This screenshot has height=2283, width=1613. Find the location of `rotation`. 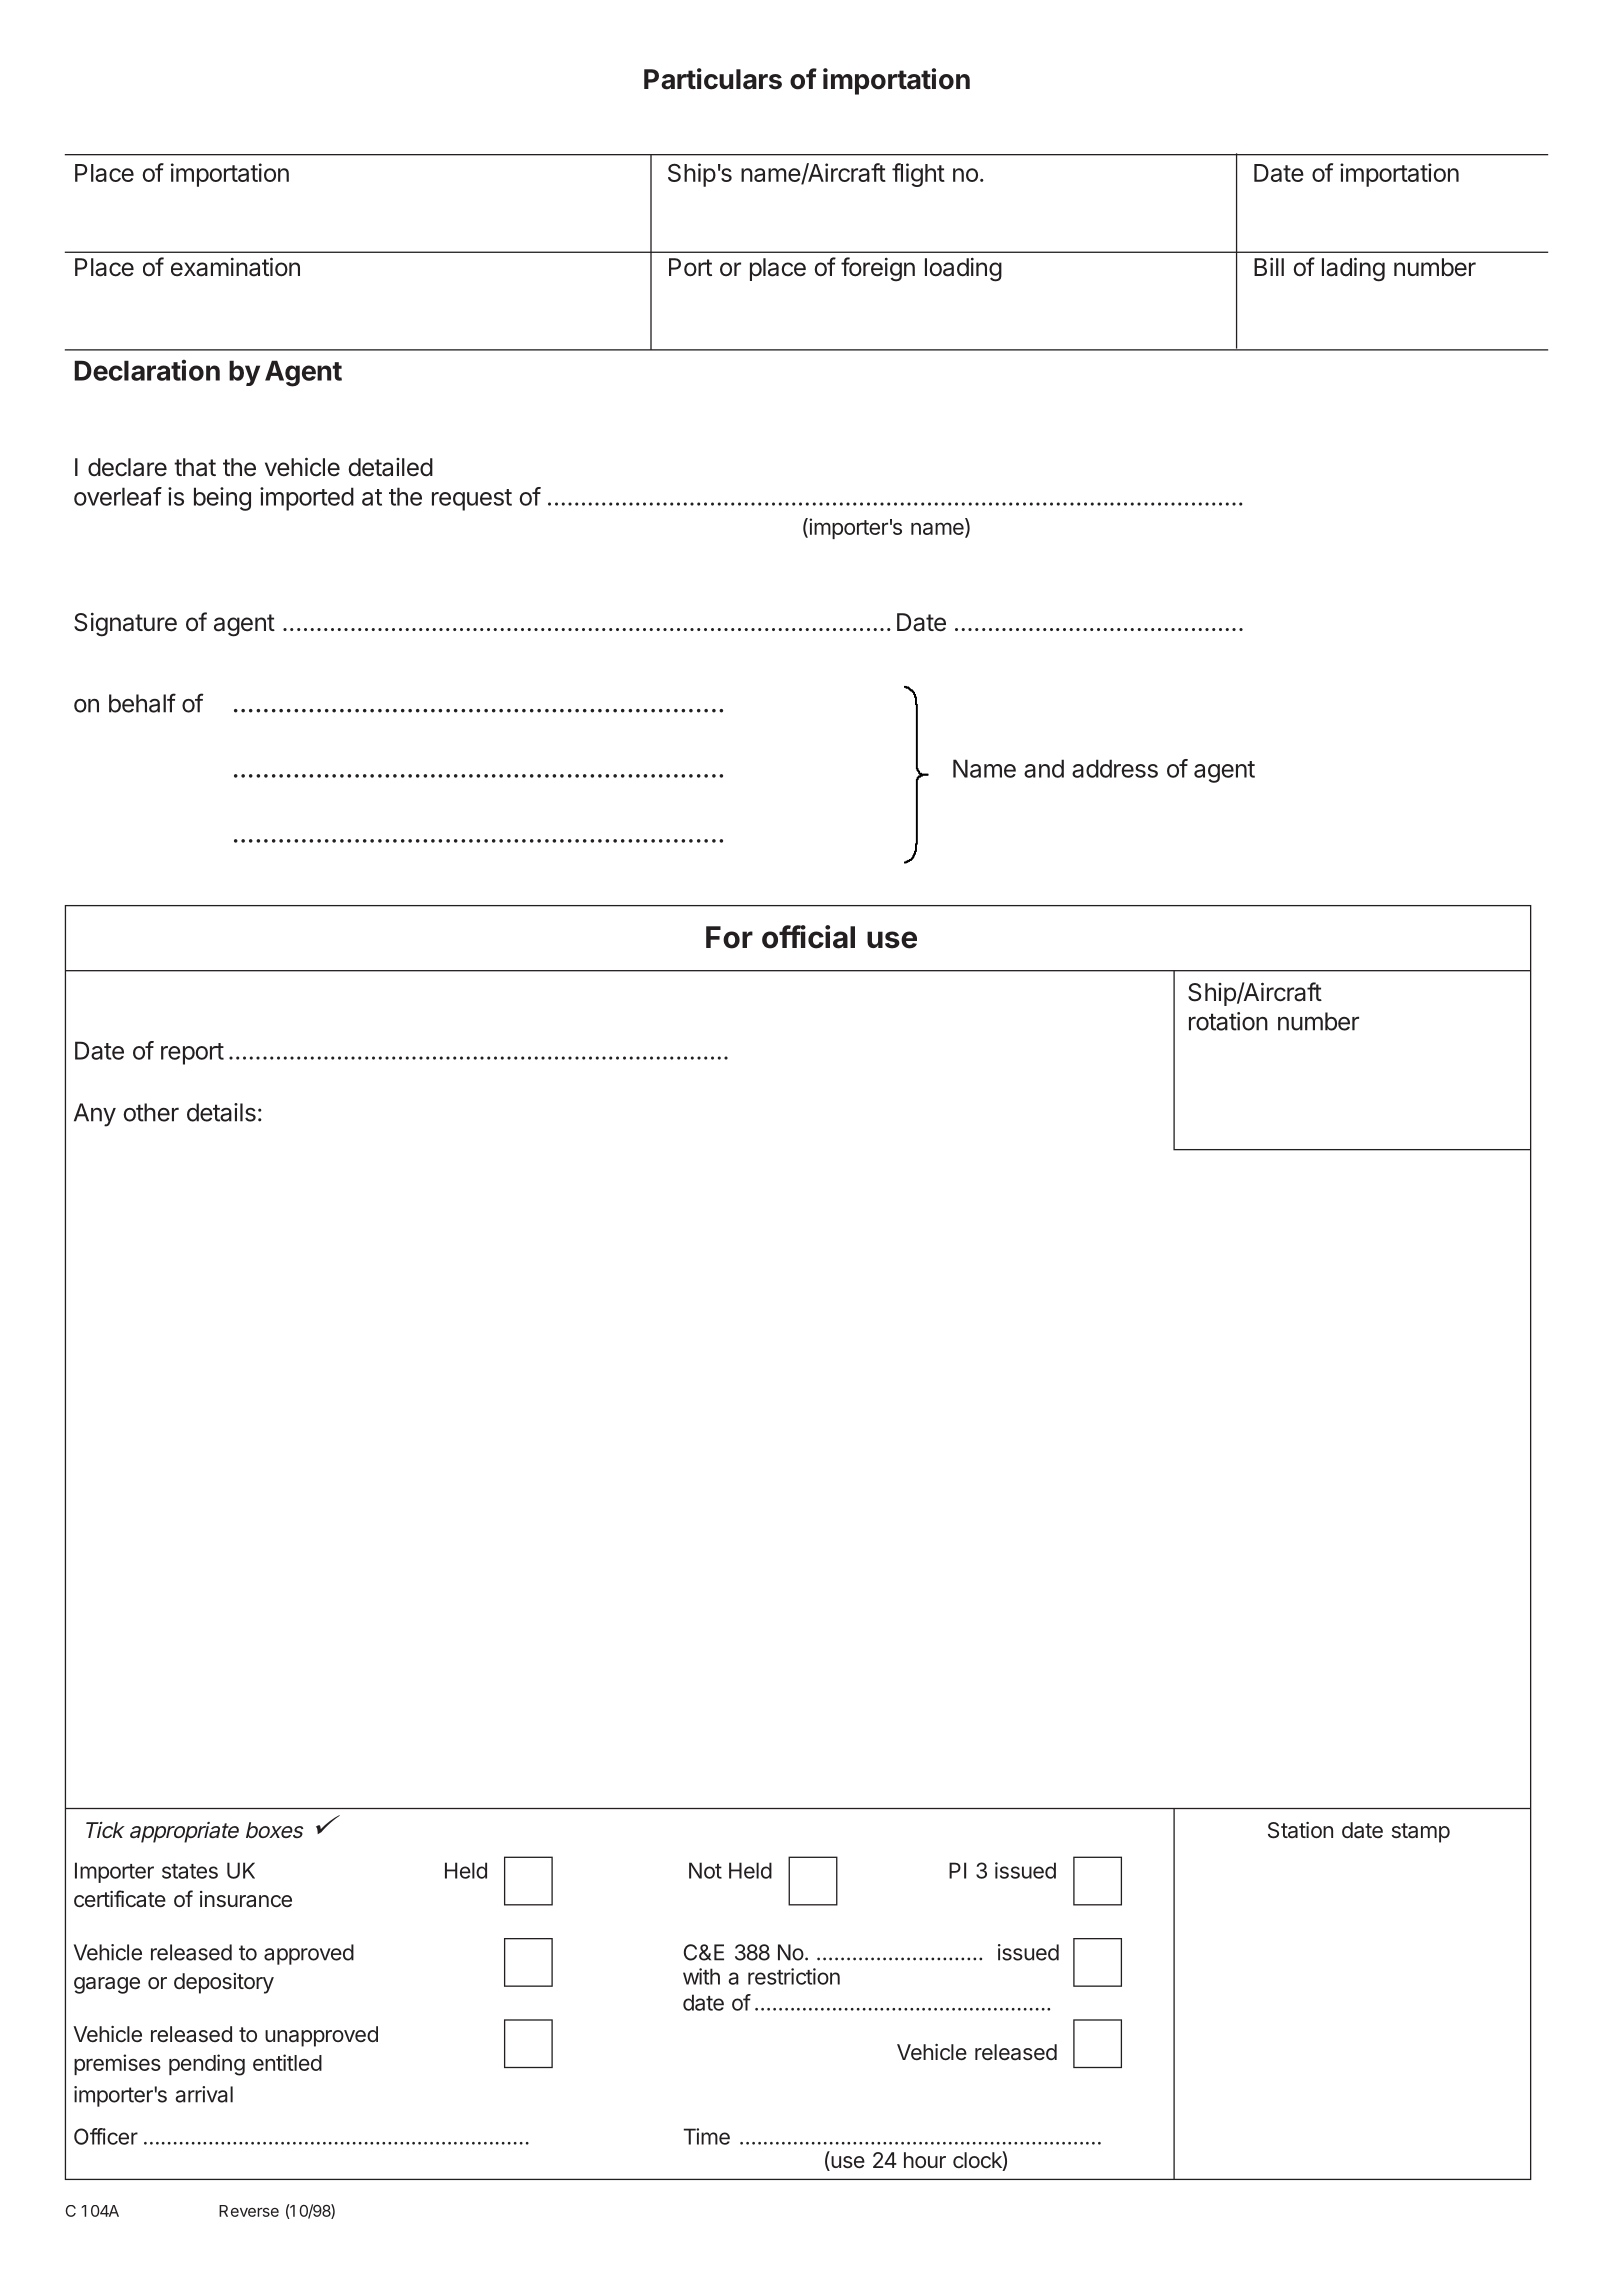

rotation is located at coordinates (1228, 1021).
